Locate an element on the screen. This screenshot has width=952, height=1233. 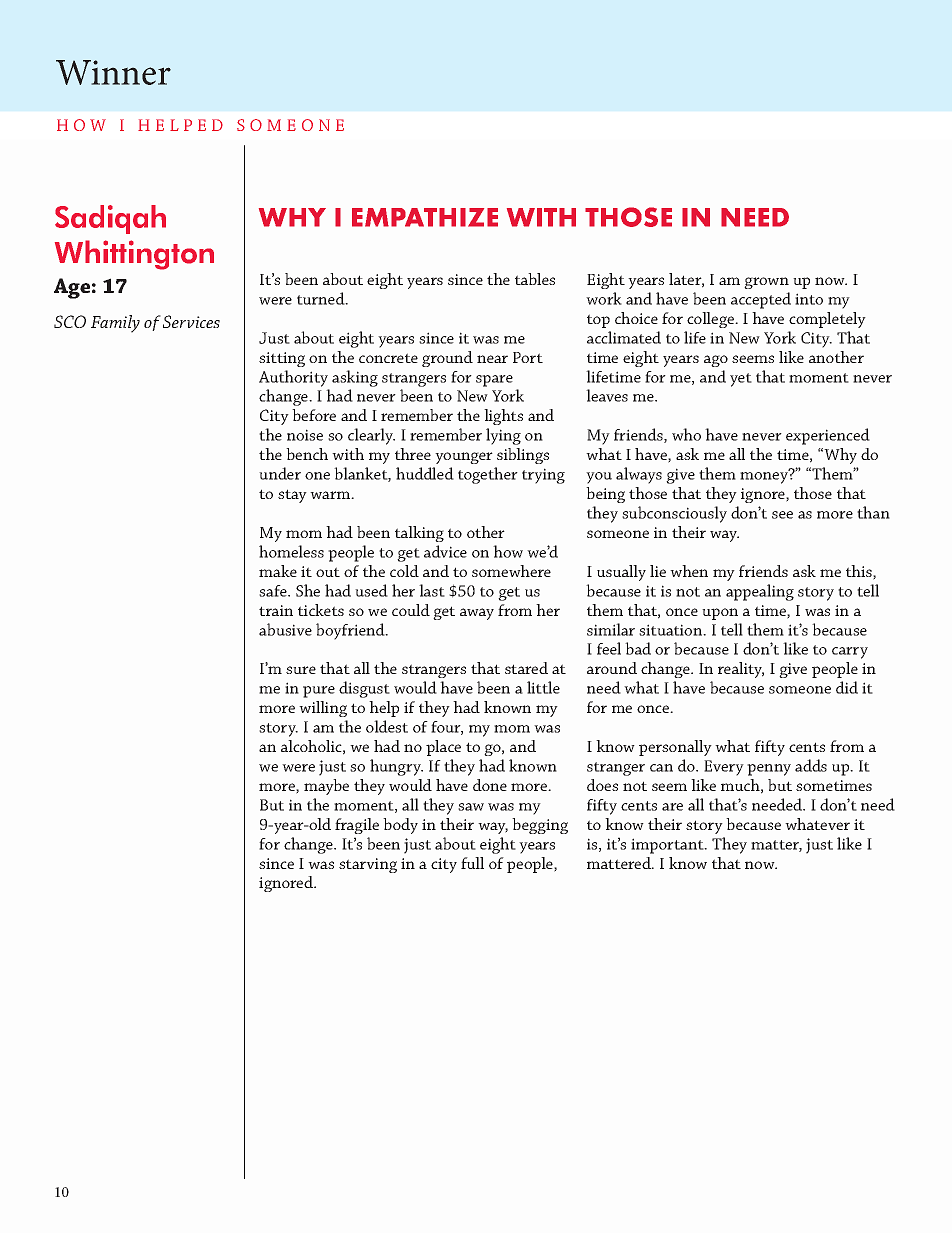
Winner is located at coordinates (113, 72).
